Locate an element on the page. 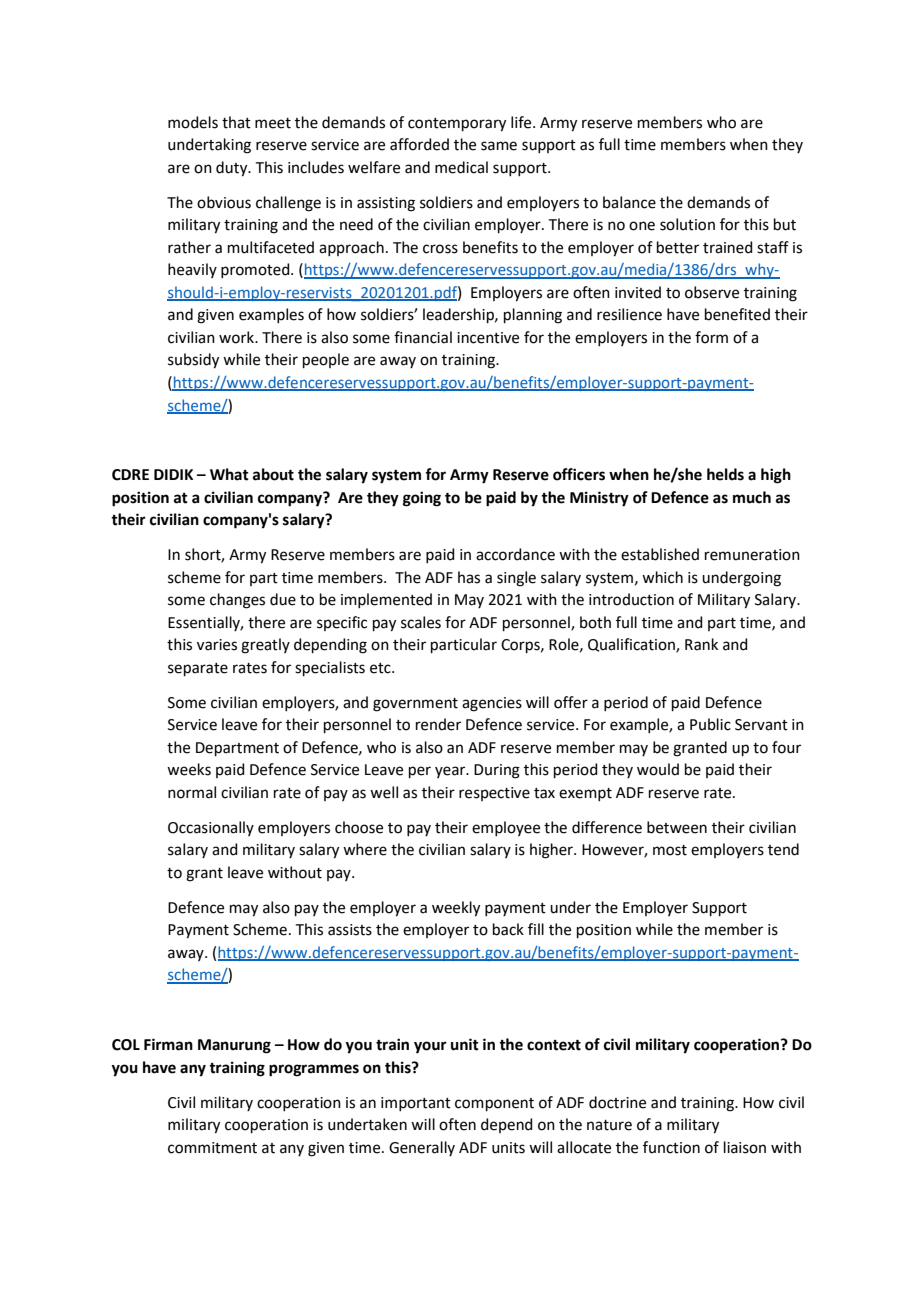 This document has height=1308, width=924. Occasionally is located at coordinates (211, 828).
